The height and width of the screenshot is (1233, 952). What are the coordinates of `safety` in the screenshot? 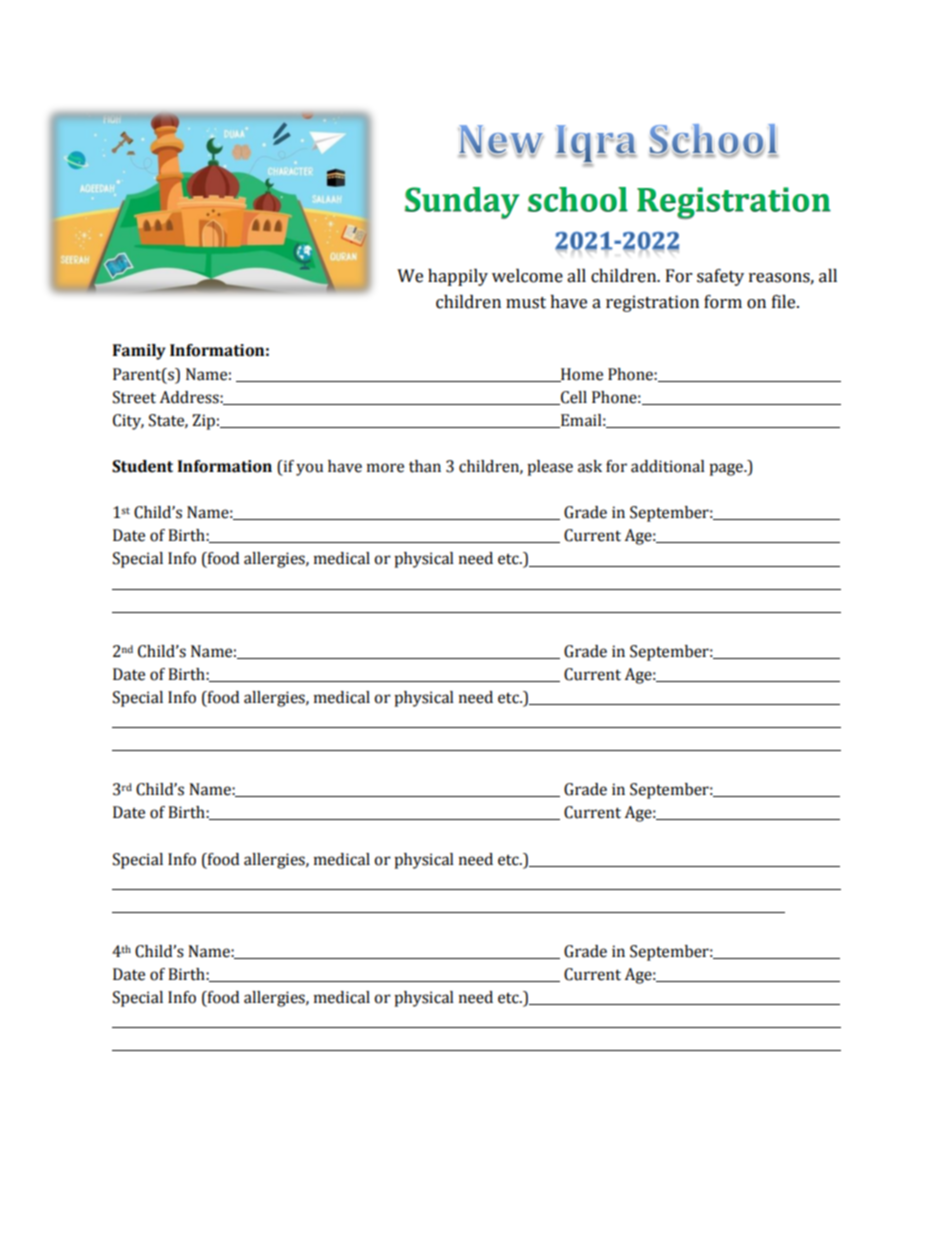 It's located at (720, 277).
